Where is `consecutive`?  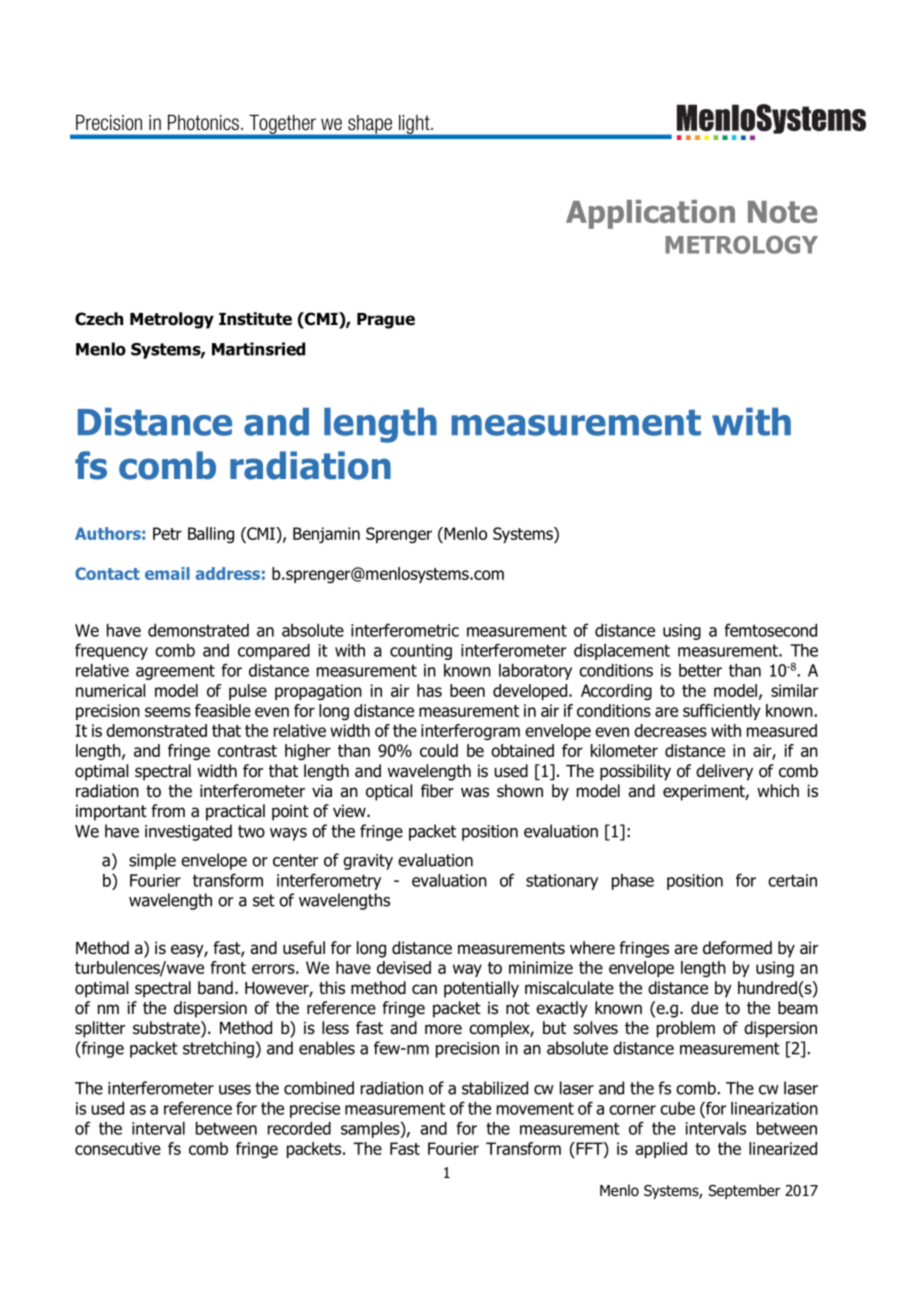
consecutive is located at coordinates (118, 1148).
